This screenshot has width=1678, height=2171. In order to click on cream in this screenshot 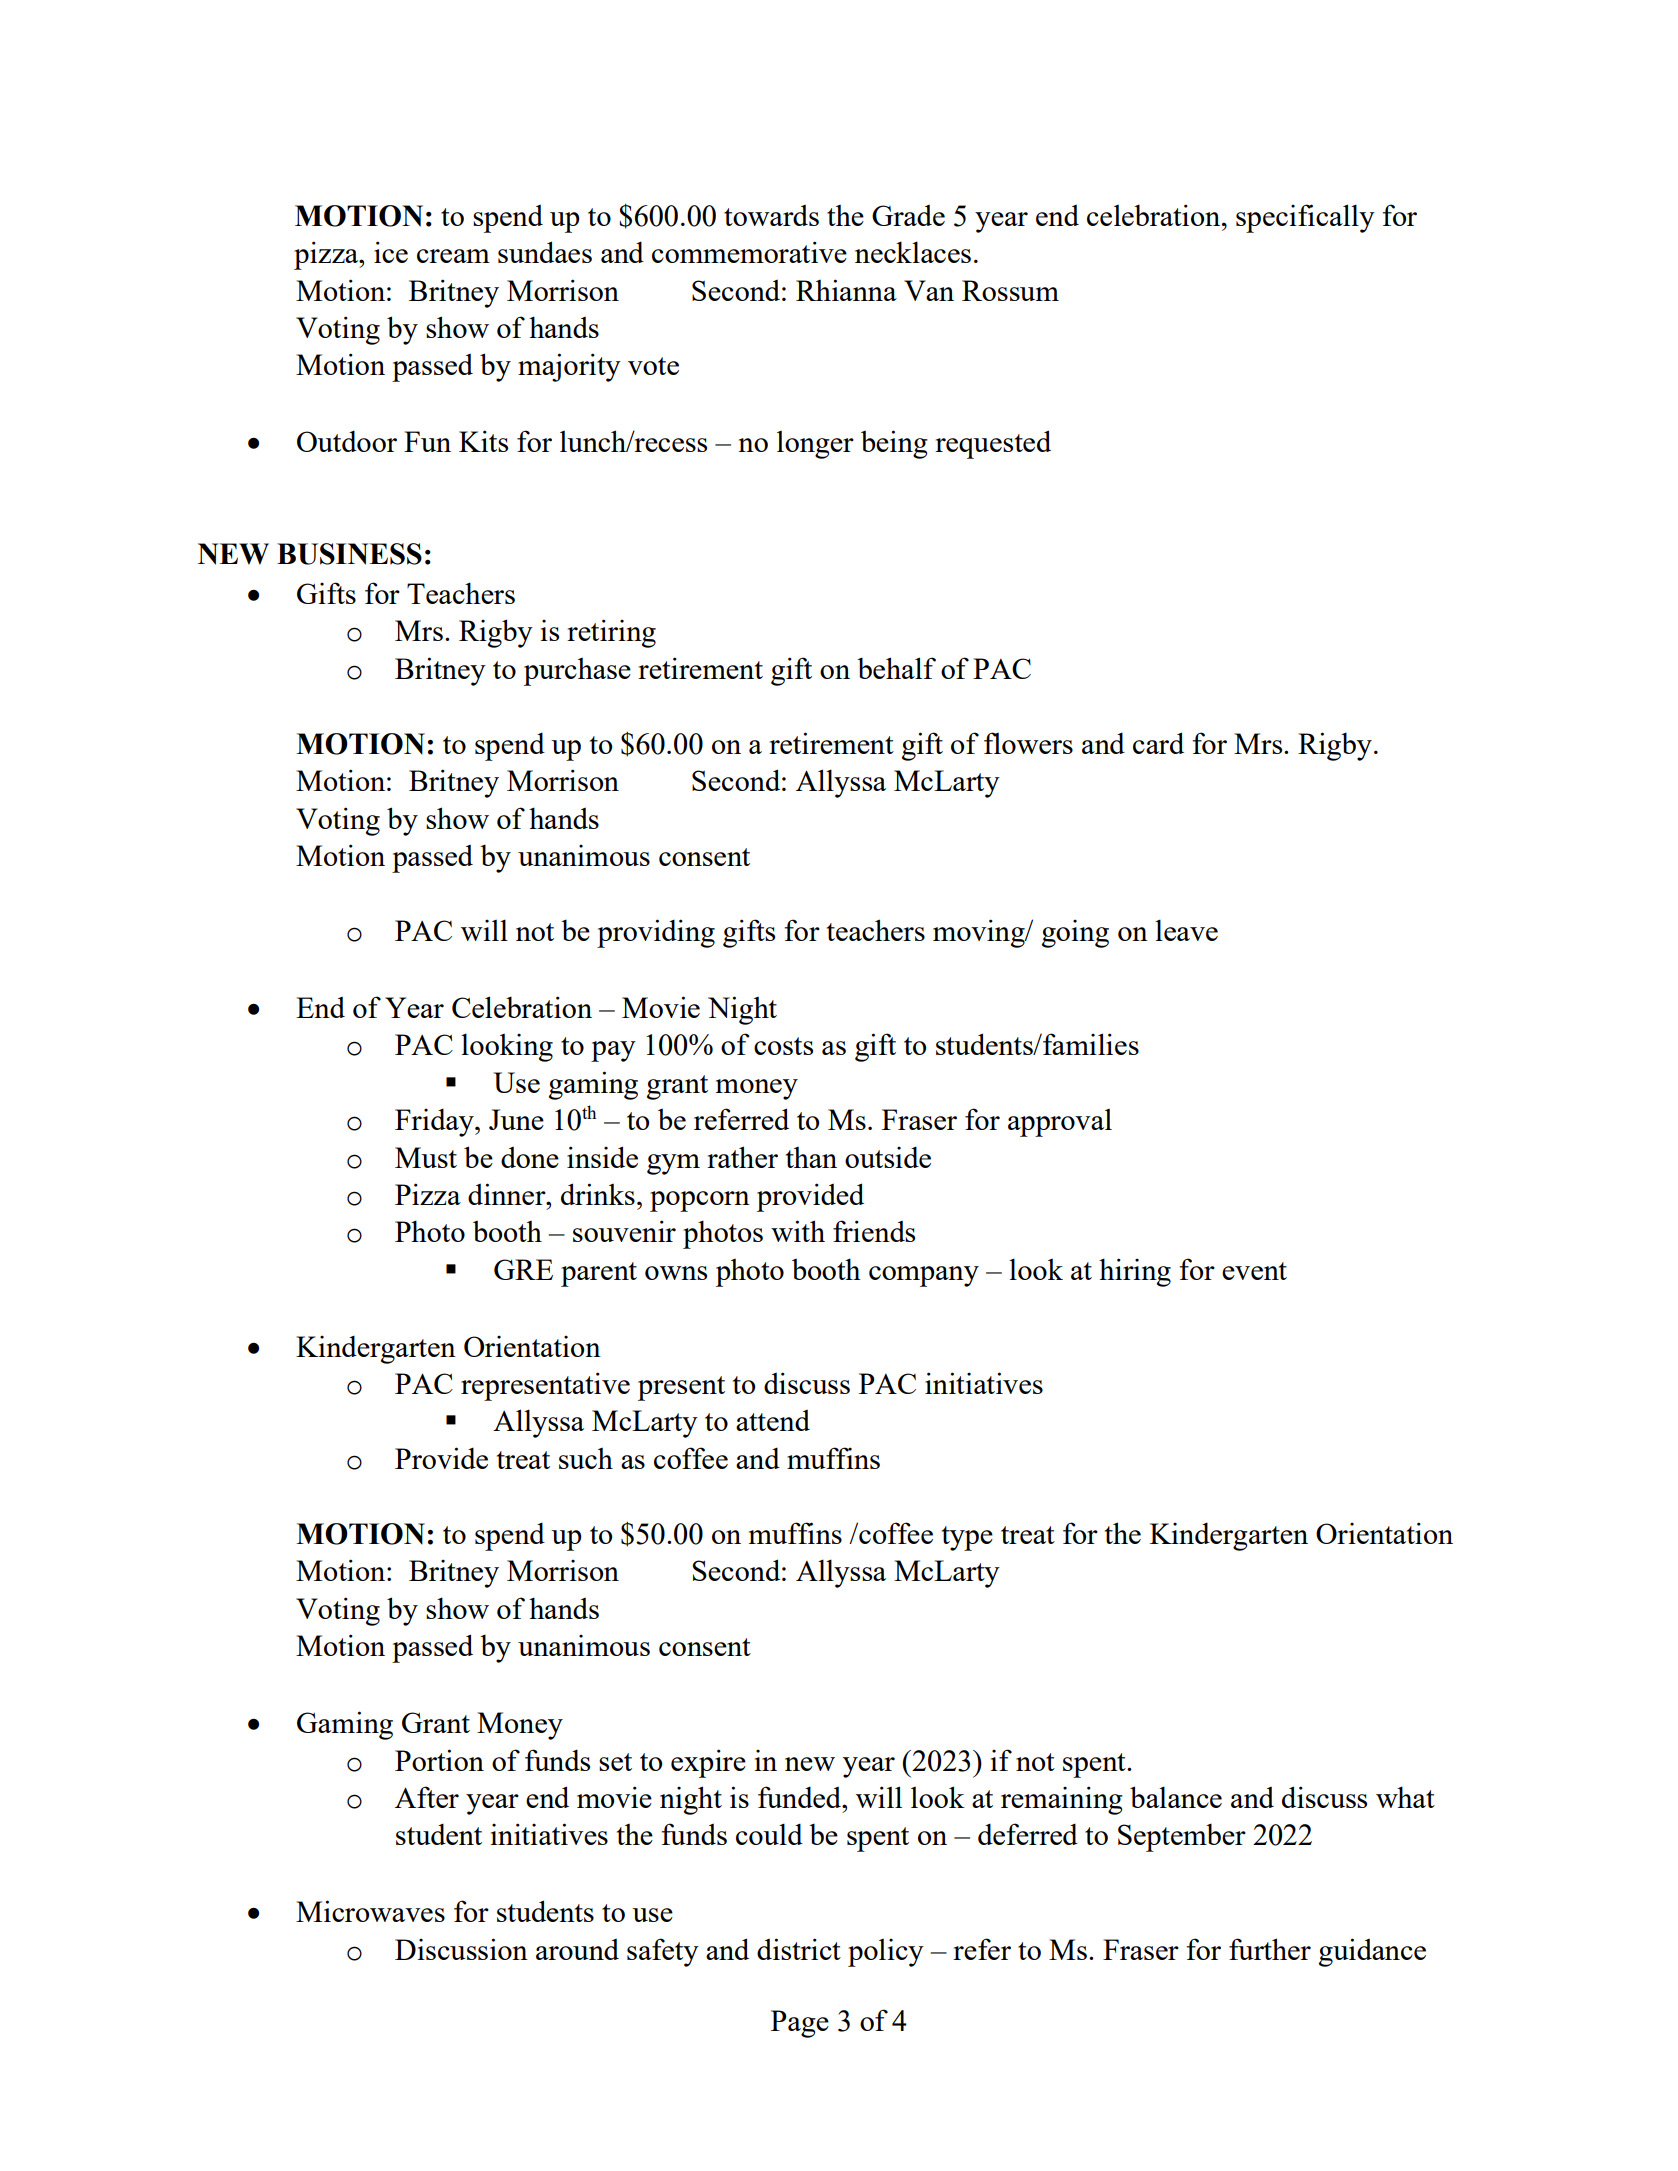, I will do `click(453, 256)`.
